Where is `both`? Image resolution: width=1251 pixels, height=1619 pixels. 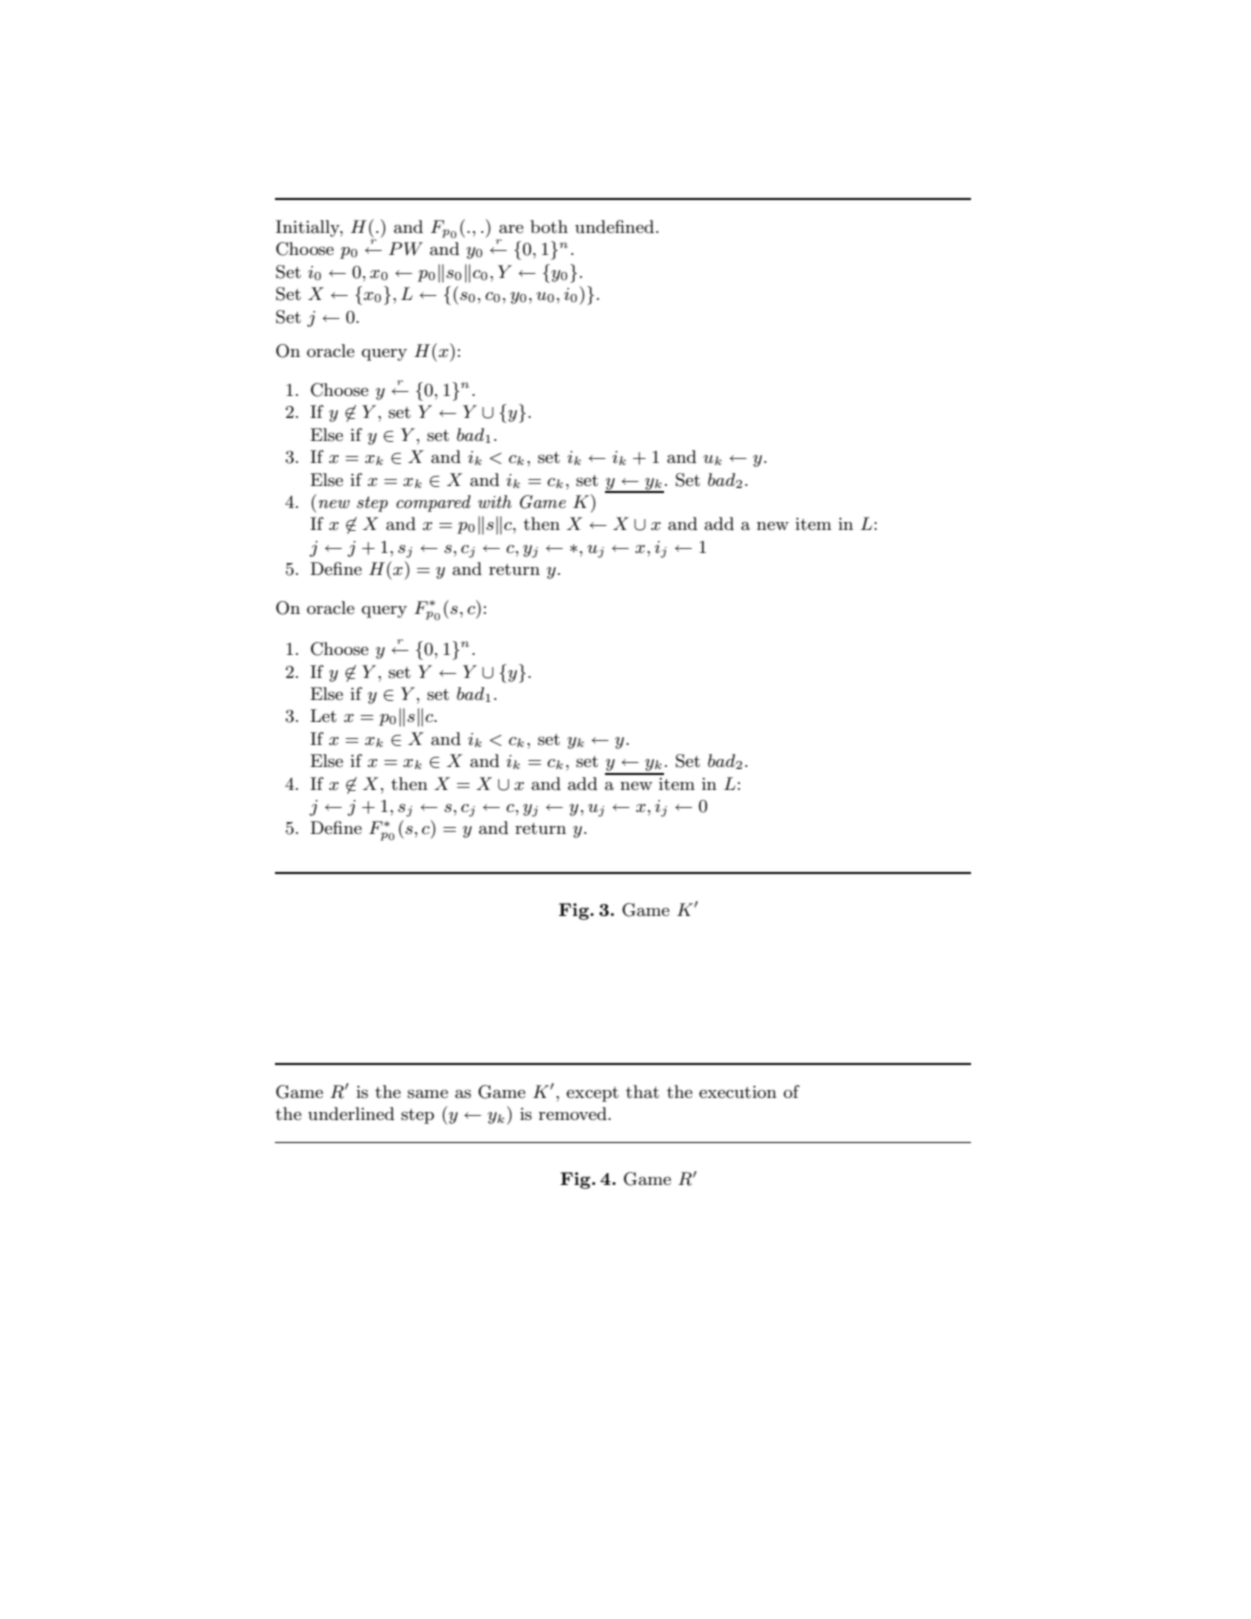 both is located at coordinates (549, 226).
